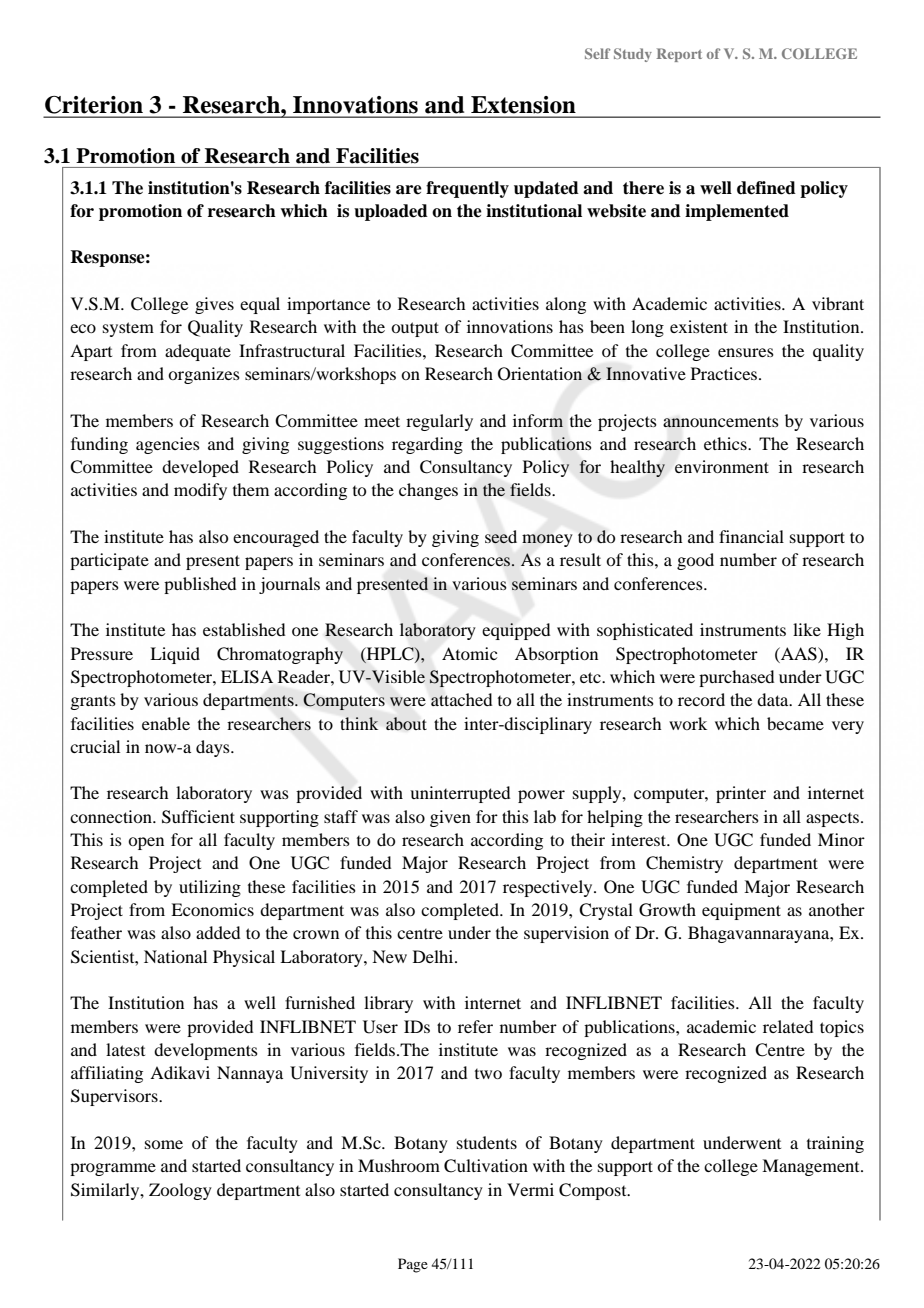 This image has width=924, height=1308. Describe the element at coordinates (679, 55) in the image. I see `Report` at that location.
